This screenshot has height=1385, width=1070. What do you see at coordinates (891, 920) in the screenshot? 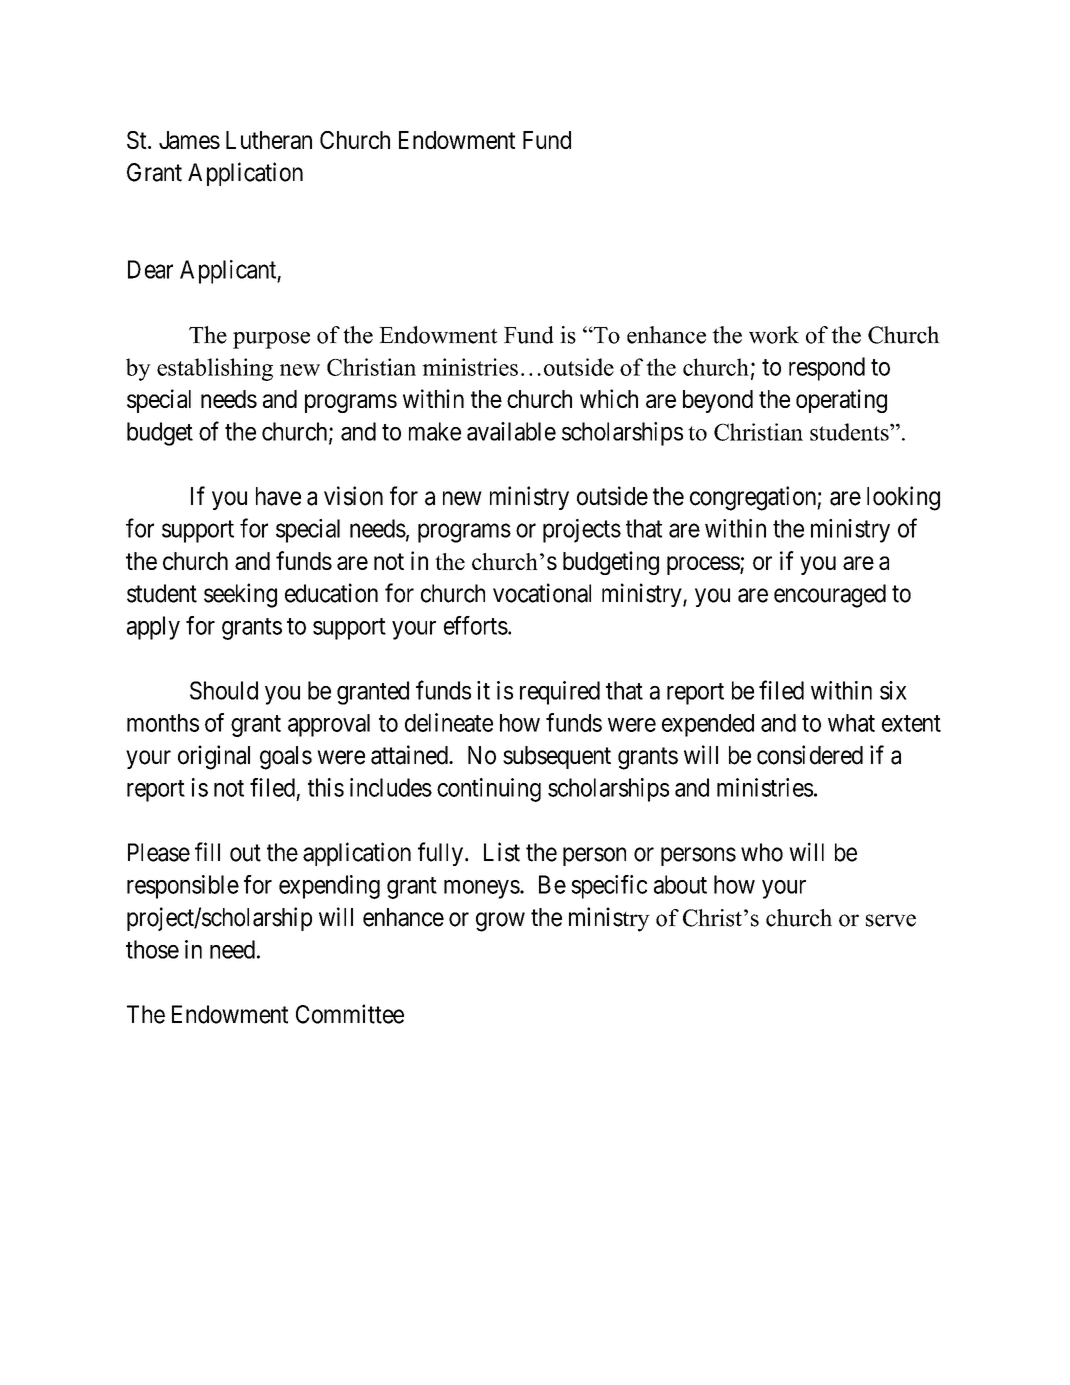
I see `serve` at bounding box center [891, 920].
